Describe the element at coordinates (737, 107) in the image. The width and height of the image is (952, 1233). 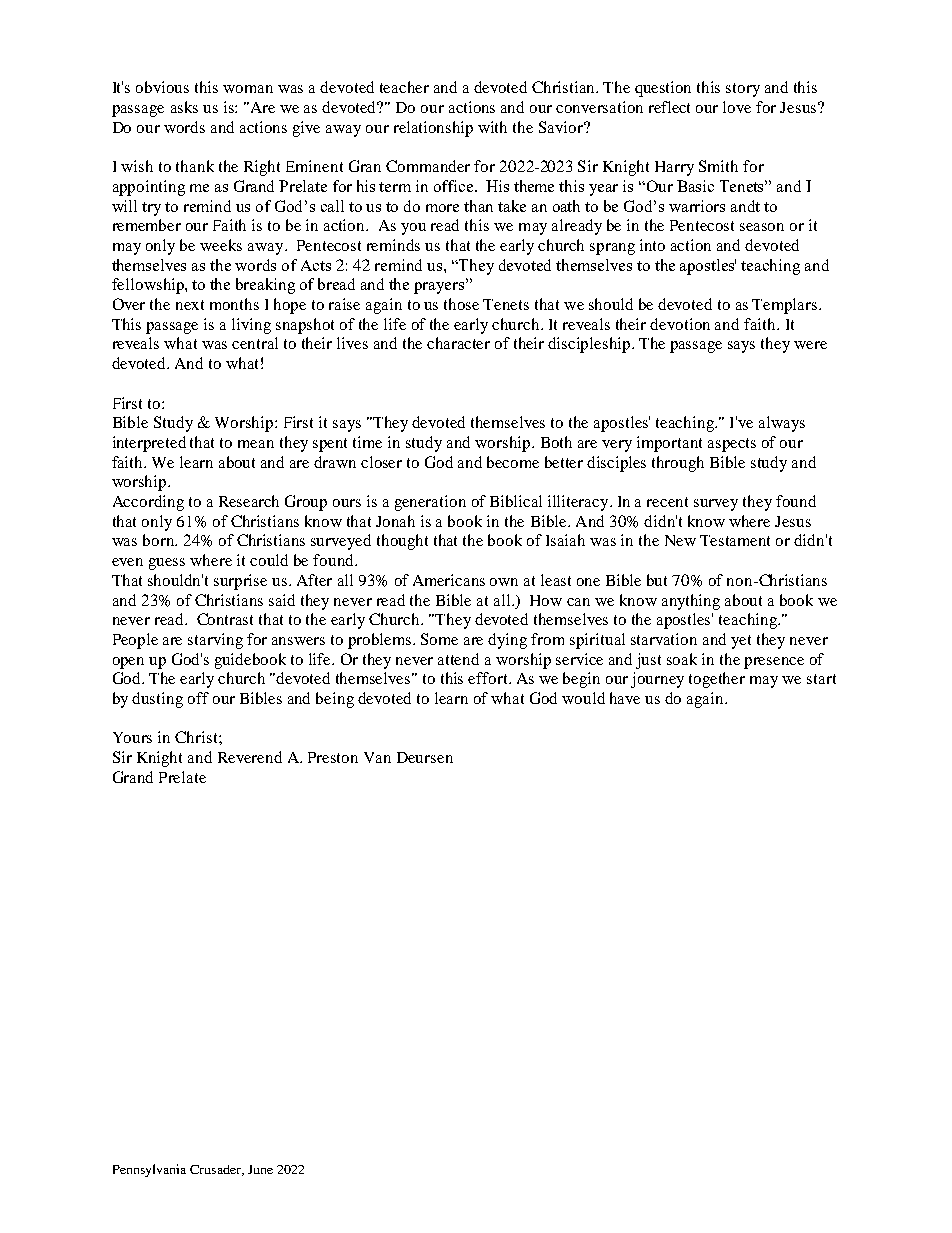
I see `love` at that location.
